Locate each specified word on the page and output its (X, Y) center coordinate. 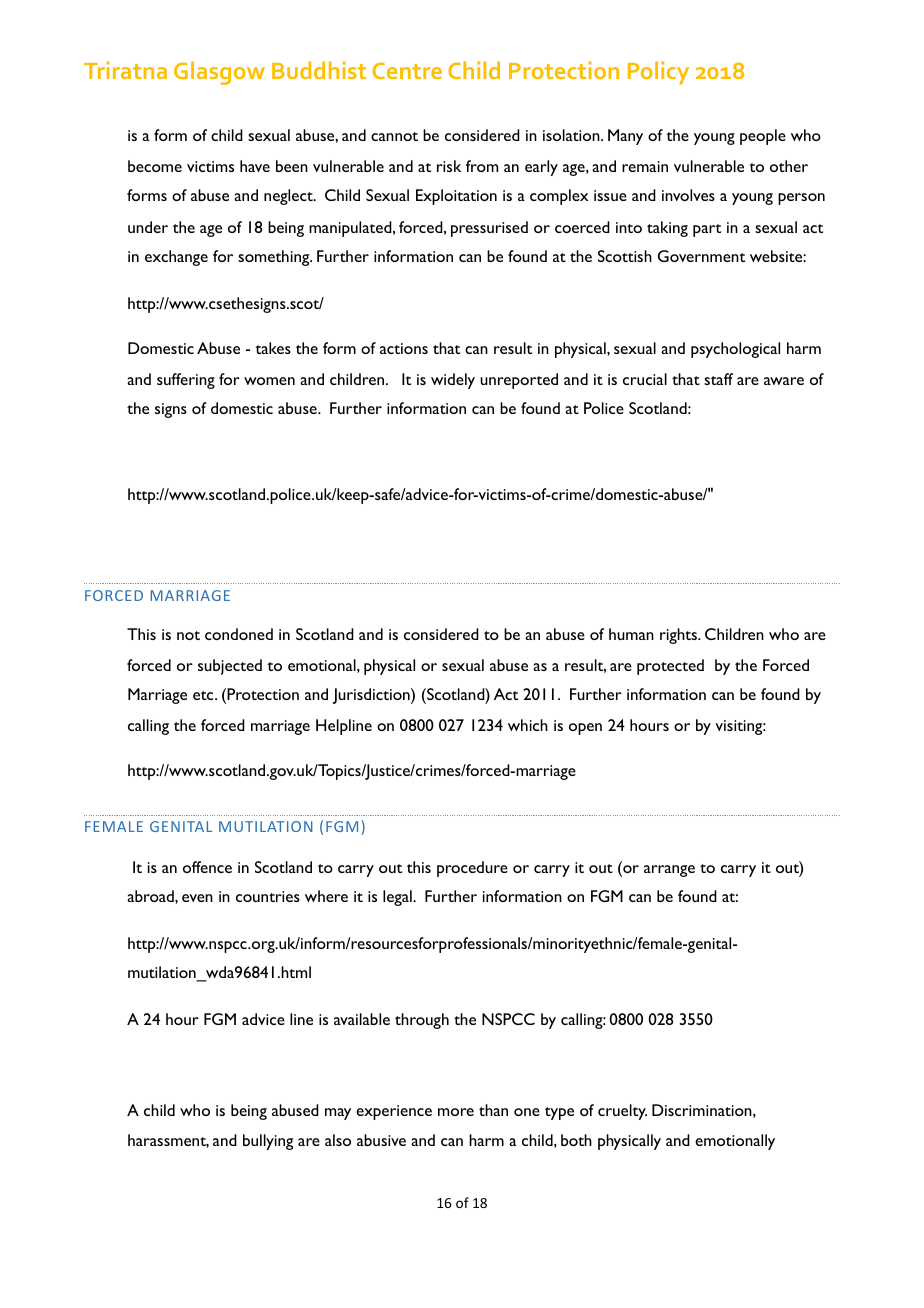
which (528, 725)
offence (207, 867)
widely (453, 381)
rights (679, 636)
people (763, 137)
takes (273, 348)
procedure (472, 869)
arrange (669, 871)
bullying (268, 1142)
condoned (239, 634)
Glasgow (219, 73)
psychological (735, 350)
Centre (407, 70)
